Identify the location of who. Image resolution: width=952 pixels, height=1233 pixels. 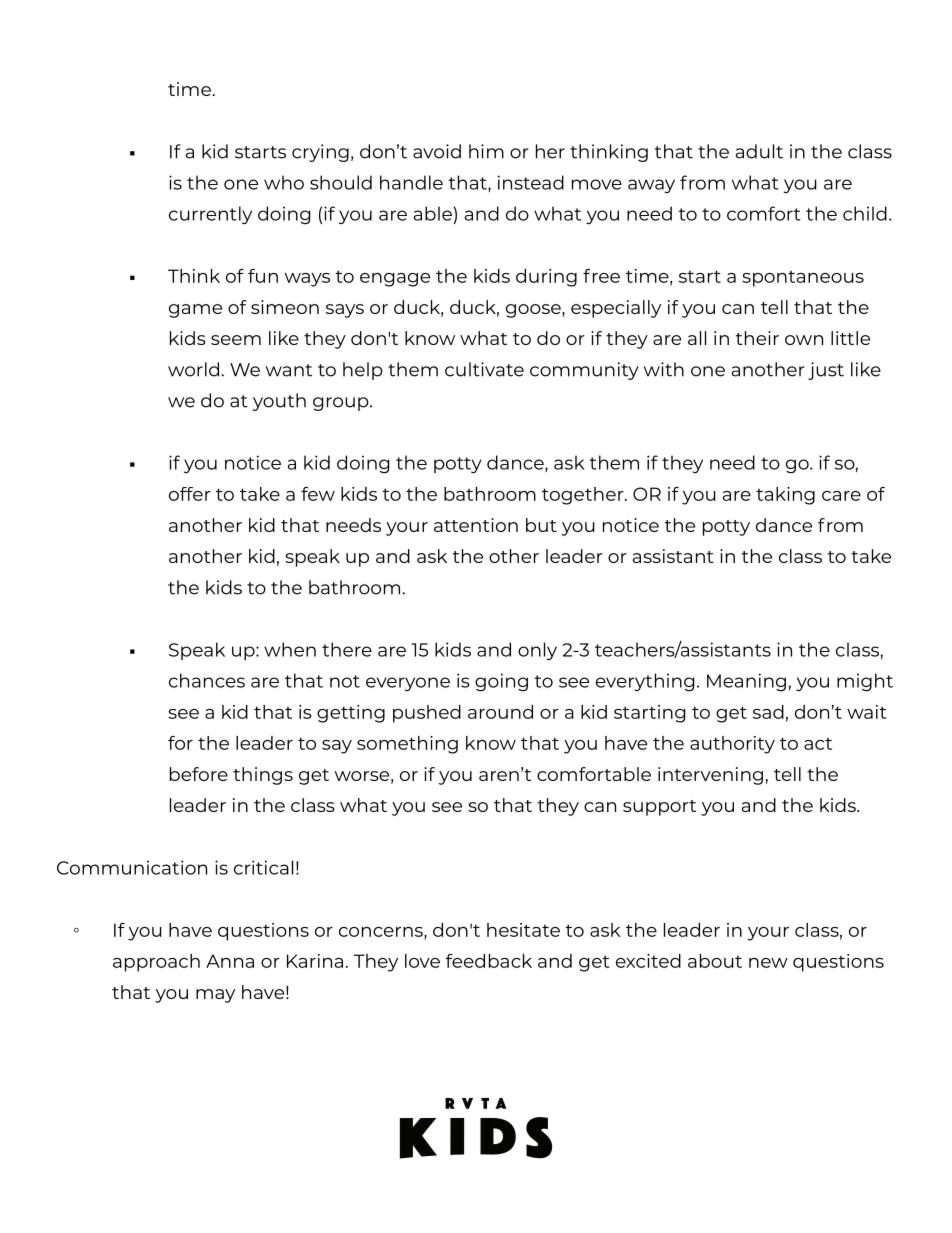
(284, 182).
